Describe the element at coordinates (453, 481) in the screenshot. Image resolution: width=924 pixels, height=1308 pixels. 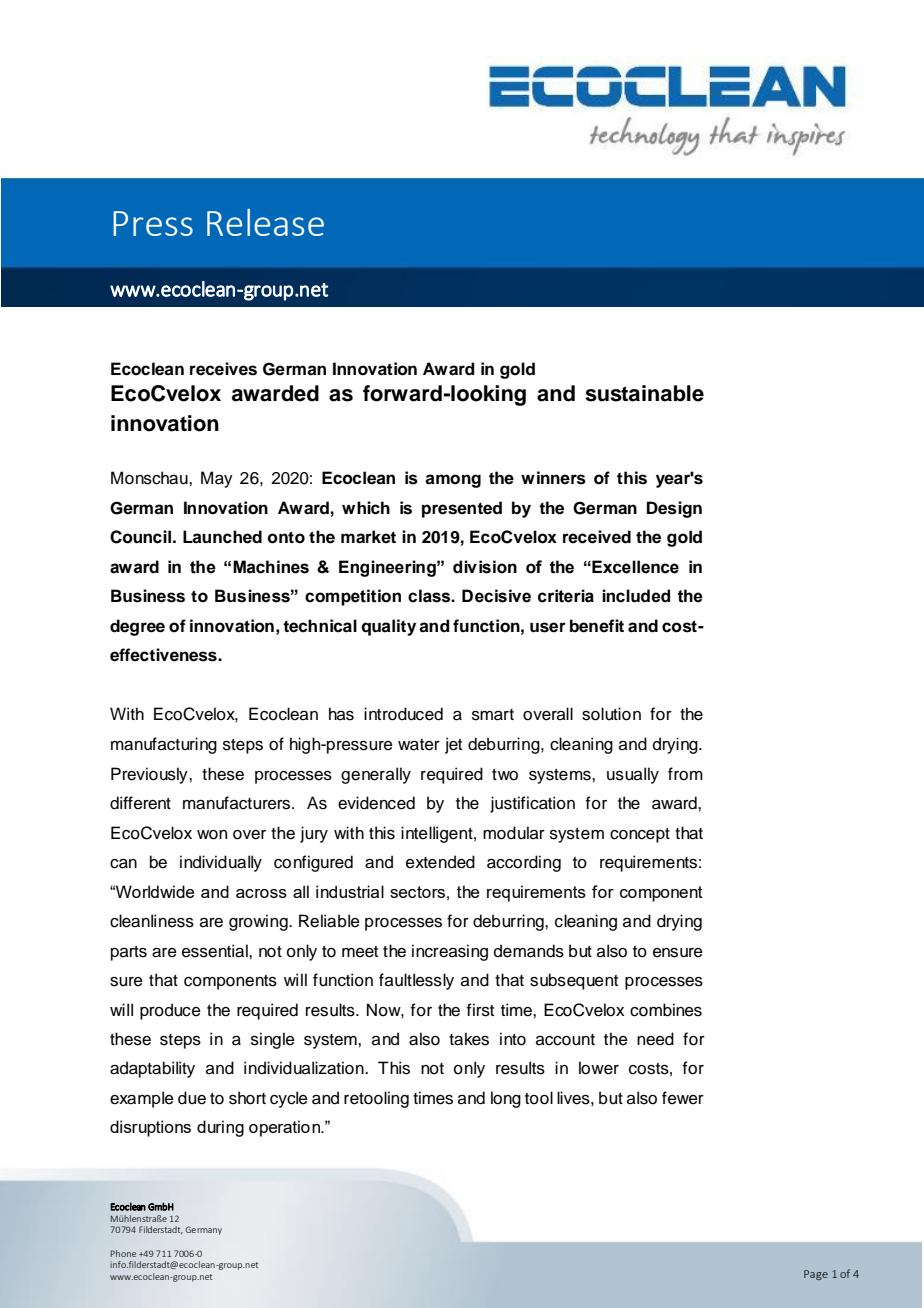
I see `among` at that location.
